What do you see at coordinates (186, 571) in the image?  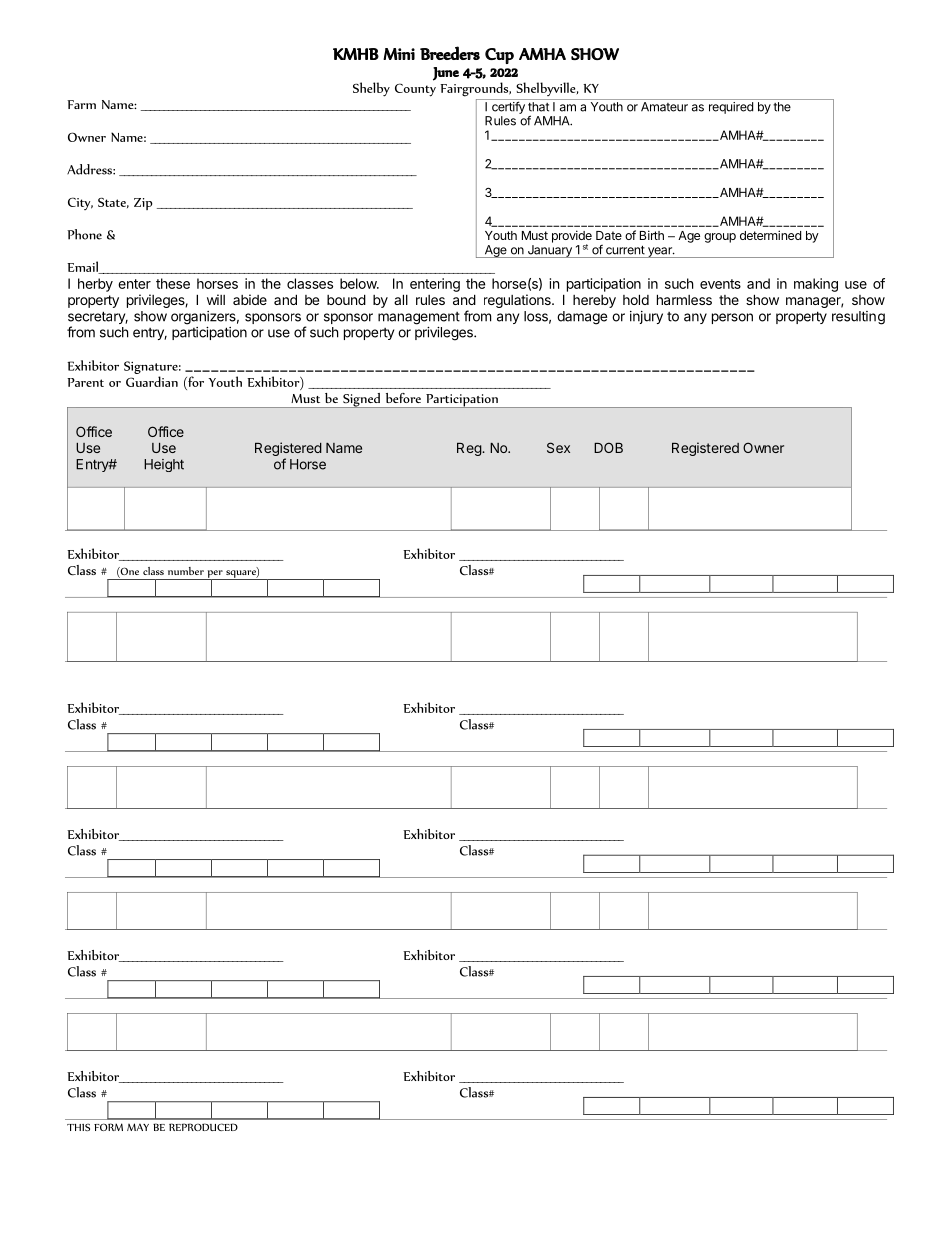 I see `number` at bounding box center [186, 571].
